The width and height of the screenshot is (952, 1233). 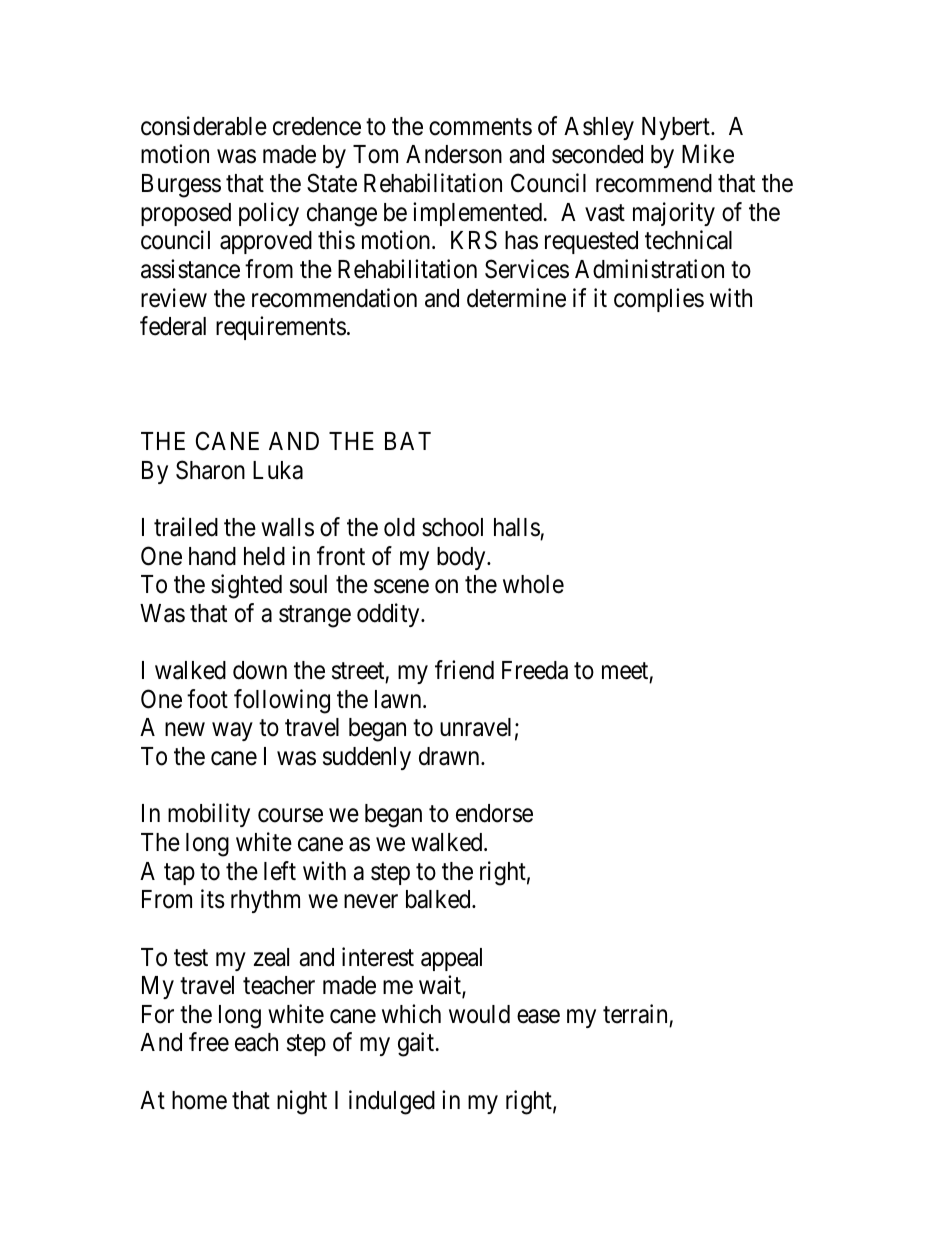 What do you see at coordinates (199, 1100) in the screenshot?
I see `home` at bounding box center [199, 1100].
